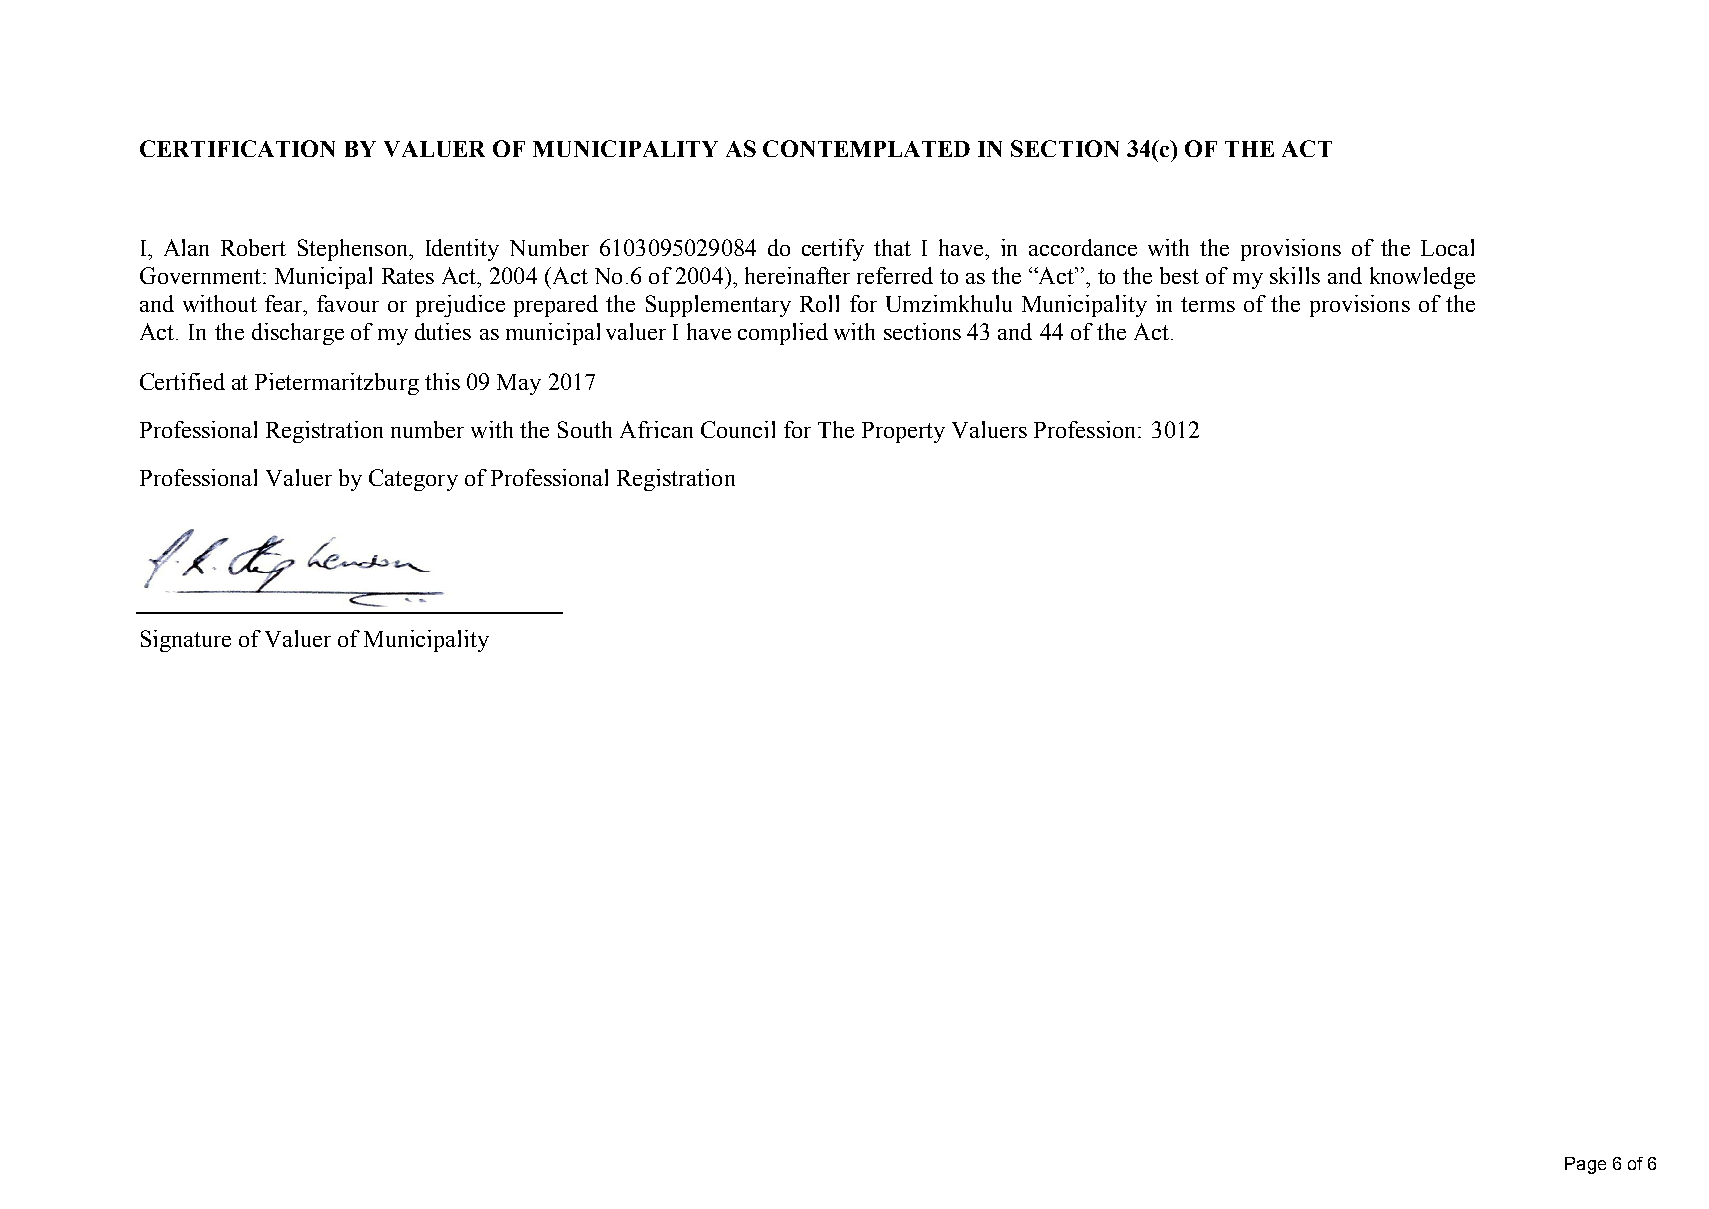  Describe the element at coordinates (1447, 247) in the document. I see `Local` at that location.
